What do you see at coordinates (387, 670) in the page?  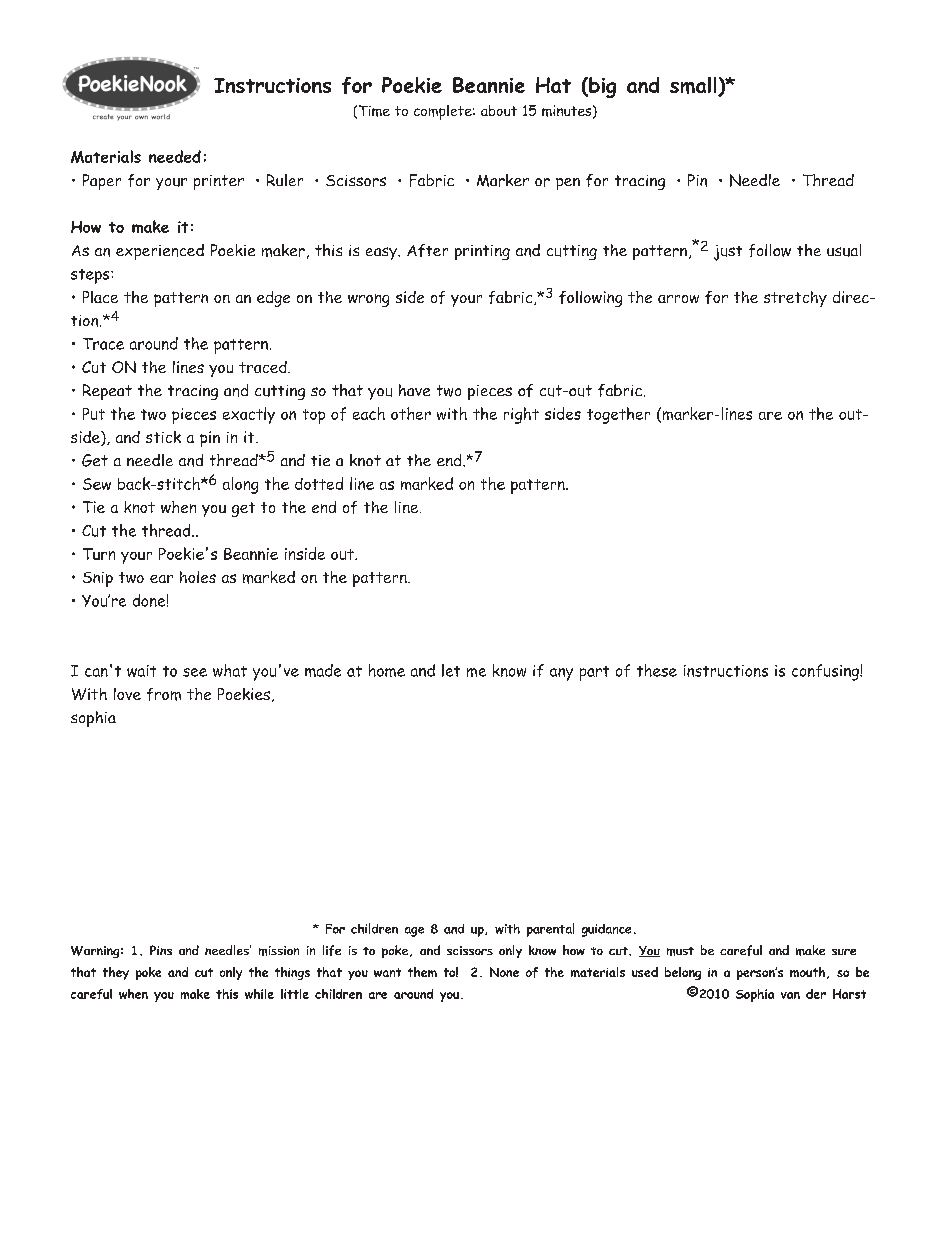 I see `home` at bounding box center [387, 670].
